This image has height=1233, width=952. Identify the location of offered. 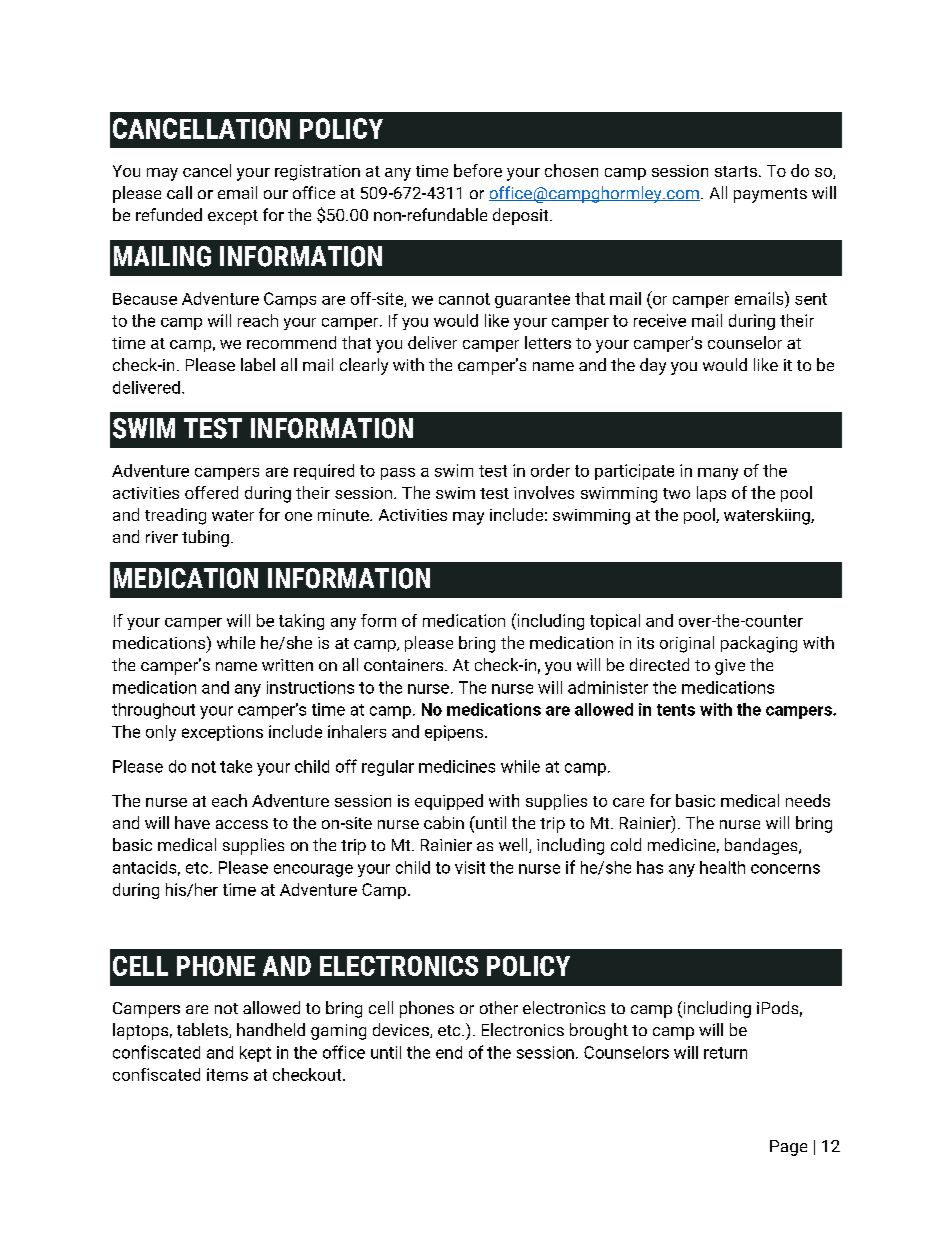
(211, 492).
